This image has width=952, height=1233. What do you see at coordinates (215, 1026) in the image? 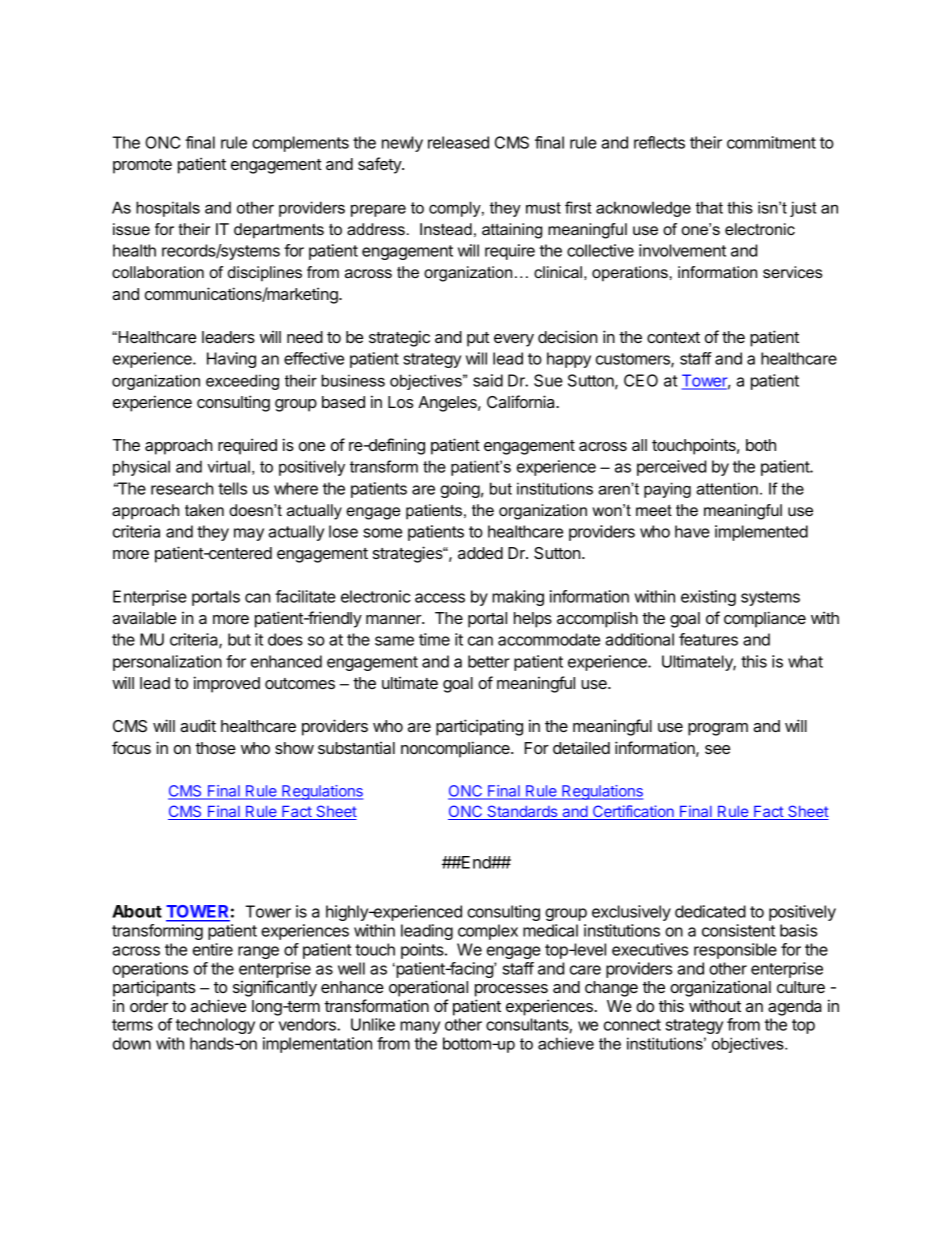
I see `technology` at bounding box center [215, 1026].
